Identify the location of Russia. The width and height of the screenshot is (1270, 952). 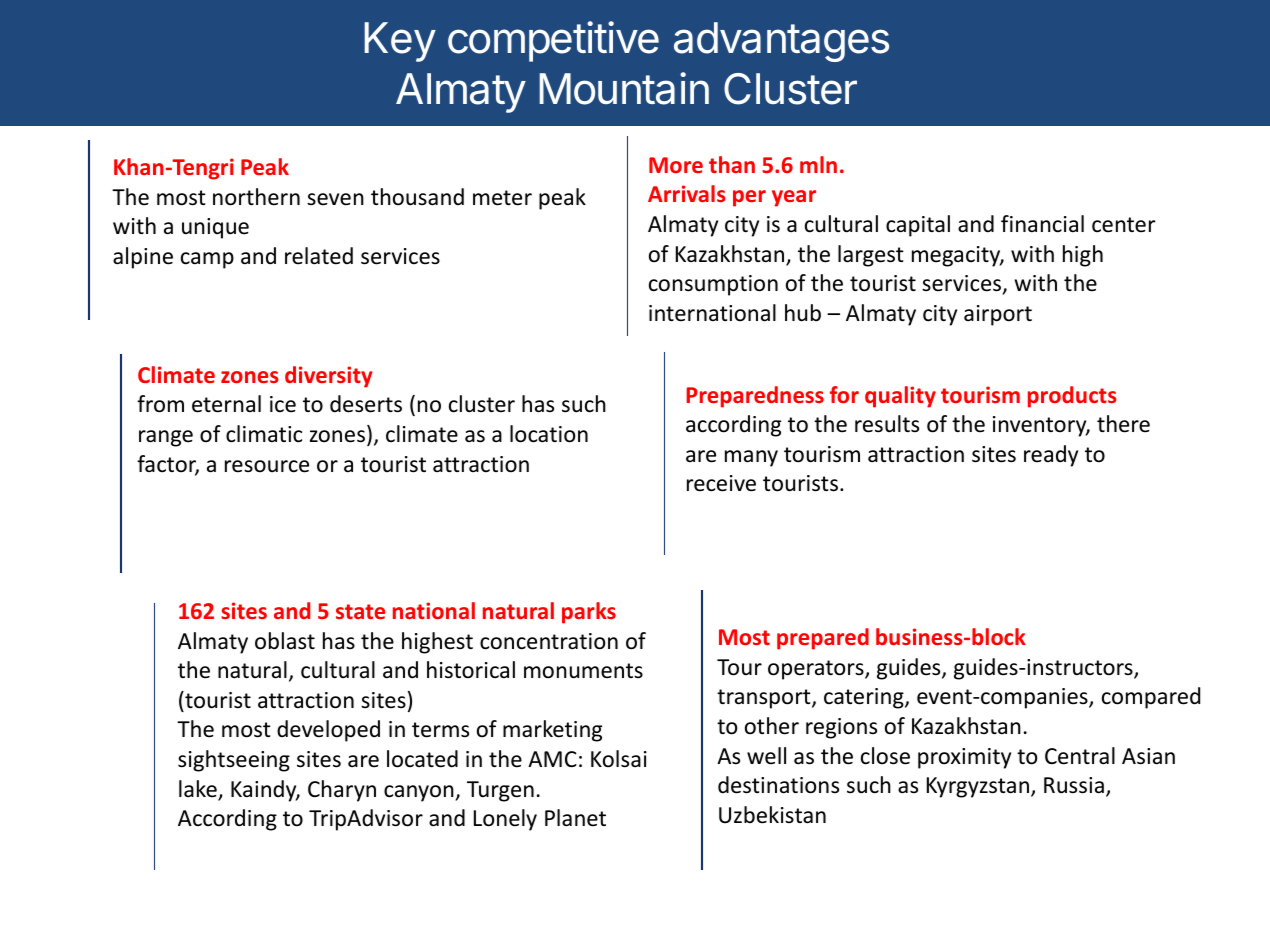
(1074, 785).
